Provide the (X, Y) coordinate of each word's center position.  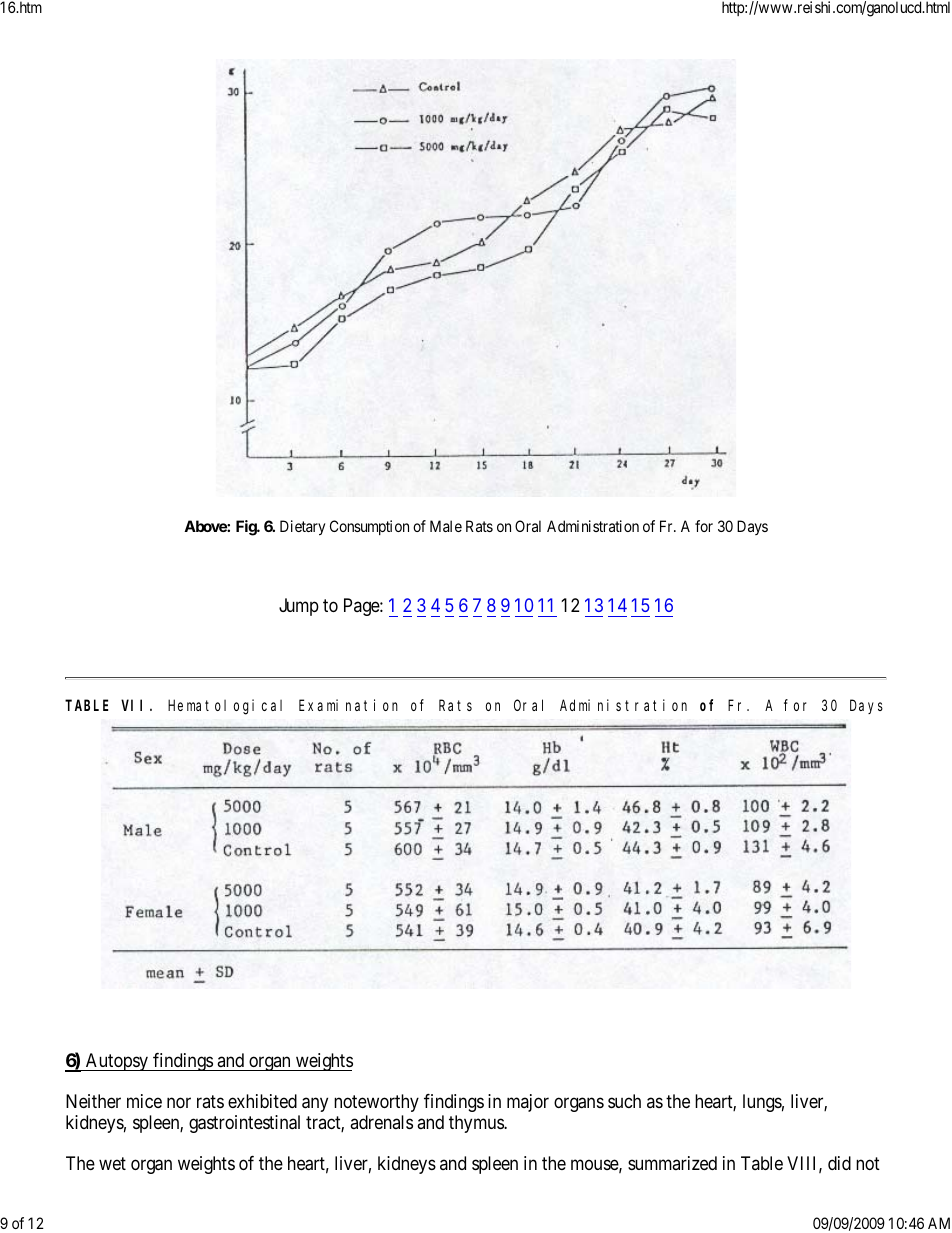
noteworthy (376, 1103)
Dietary (302, 528)
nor (179, 1102)
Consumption (369, 527)
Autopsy (117, 1062)
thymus (477, 1124)
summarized (672, 1163)
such (624, 1101)
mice (144, 1101)
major (528, 1103)
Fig (247, 528)
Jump (299, 607)
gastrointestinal (244, 1124)
